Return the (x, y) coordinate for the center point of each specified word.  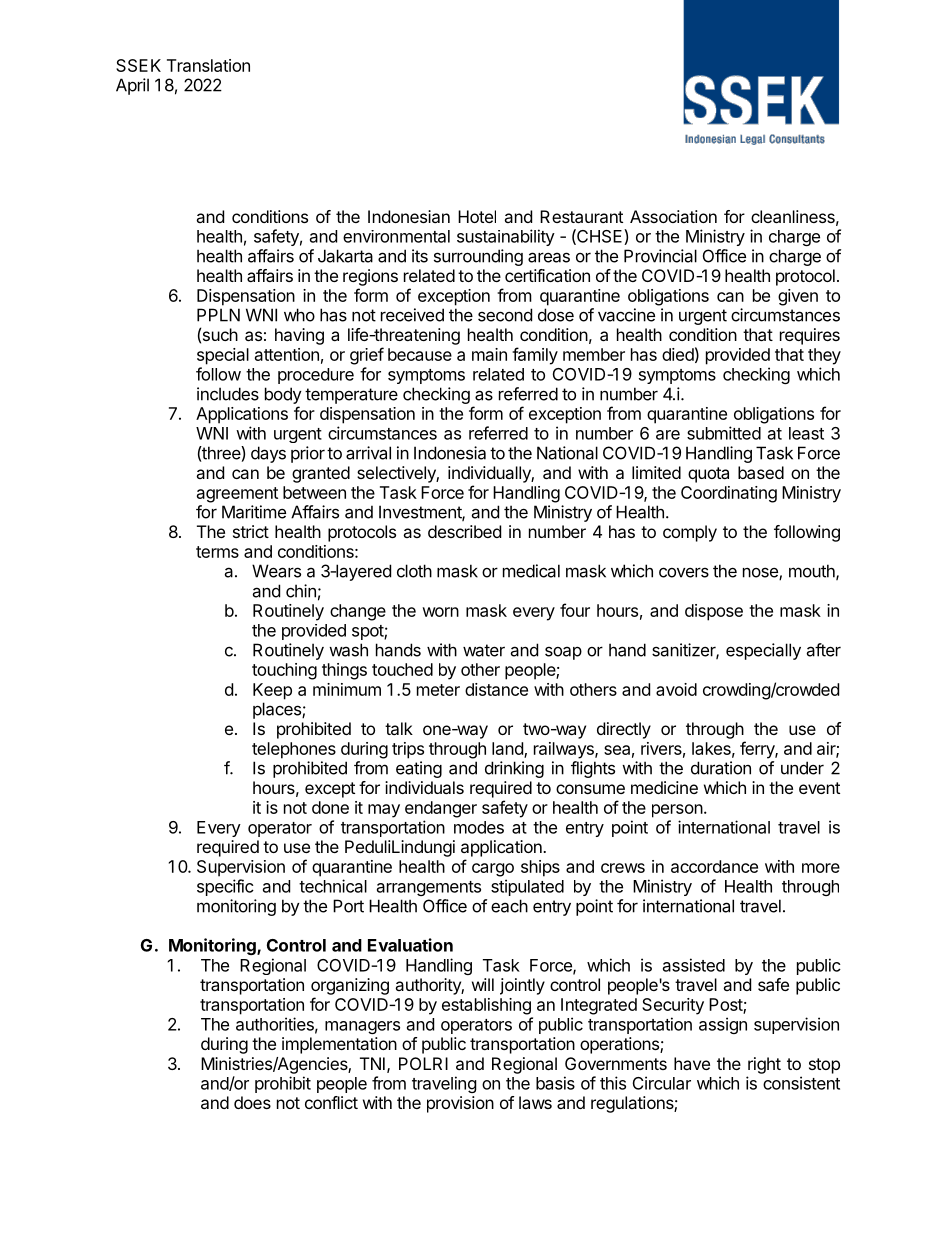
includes (228, 394)
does (252, 1102)
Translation (208, 65)
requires (810, 336)
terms (217, 552)
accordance (714, 866)
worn (440, 612)
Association (673, 216)
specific (225, 887)
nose (761, 573)
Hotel (477, 216)
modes (479, 827)
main (489, 354)
